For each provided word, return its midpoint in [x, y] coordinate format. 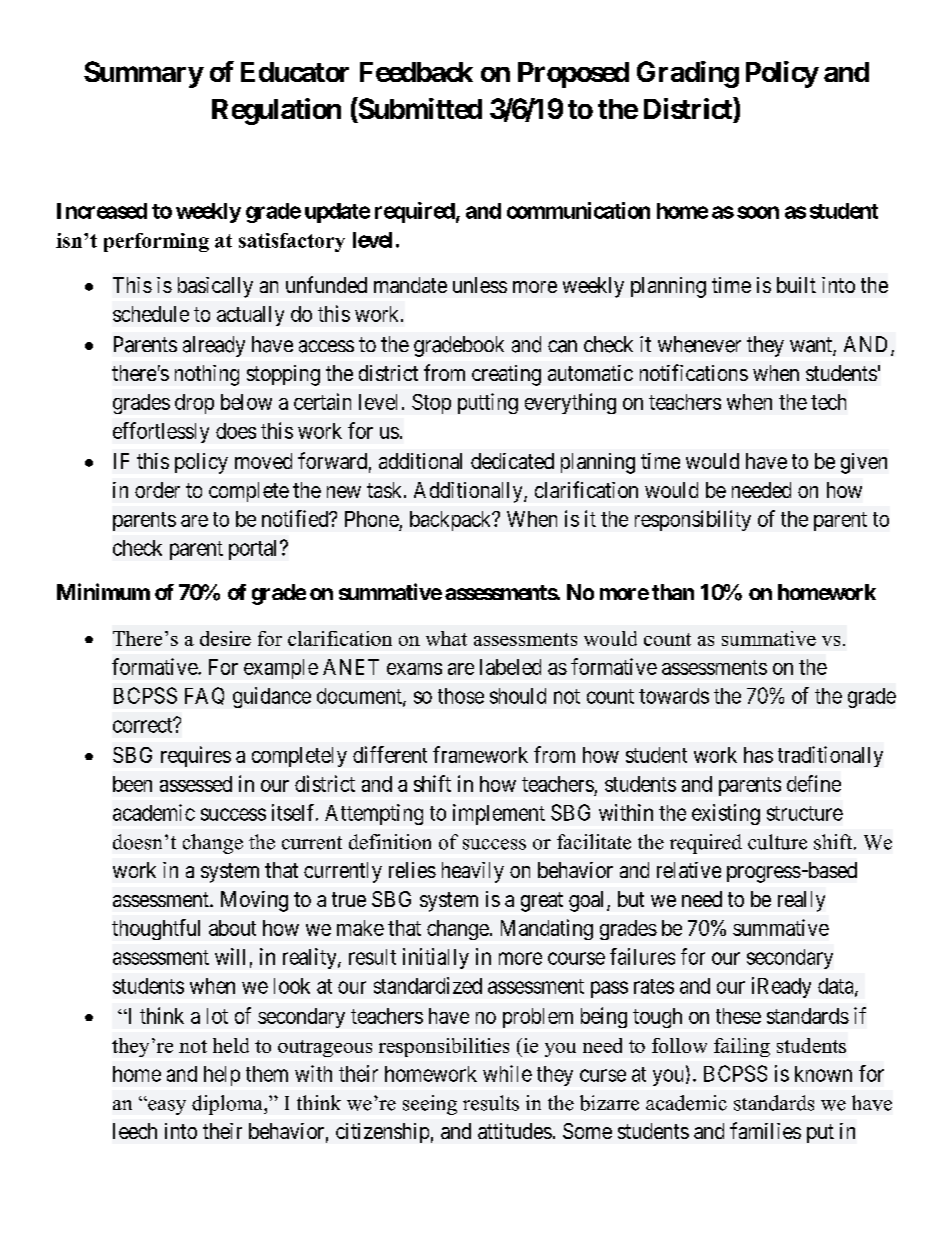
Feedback [416, 72]
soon [758, 212]
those [461, 696]
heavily [473, 872]
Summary [143, 74]
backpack [452, 521]
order [157, 490]
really [801, 901]
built [796, 285]
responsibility [693, 520]
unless [480, 285]
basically [215, 287]
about [232, 928]
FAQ [204, 696]
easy [166, 1107]
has [758, 755]
